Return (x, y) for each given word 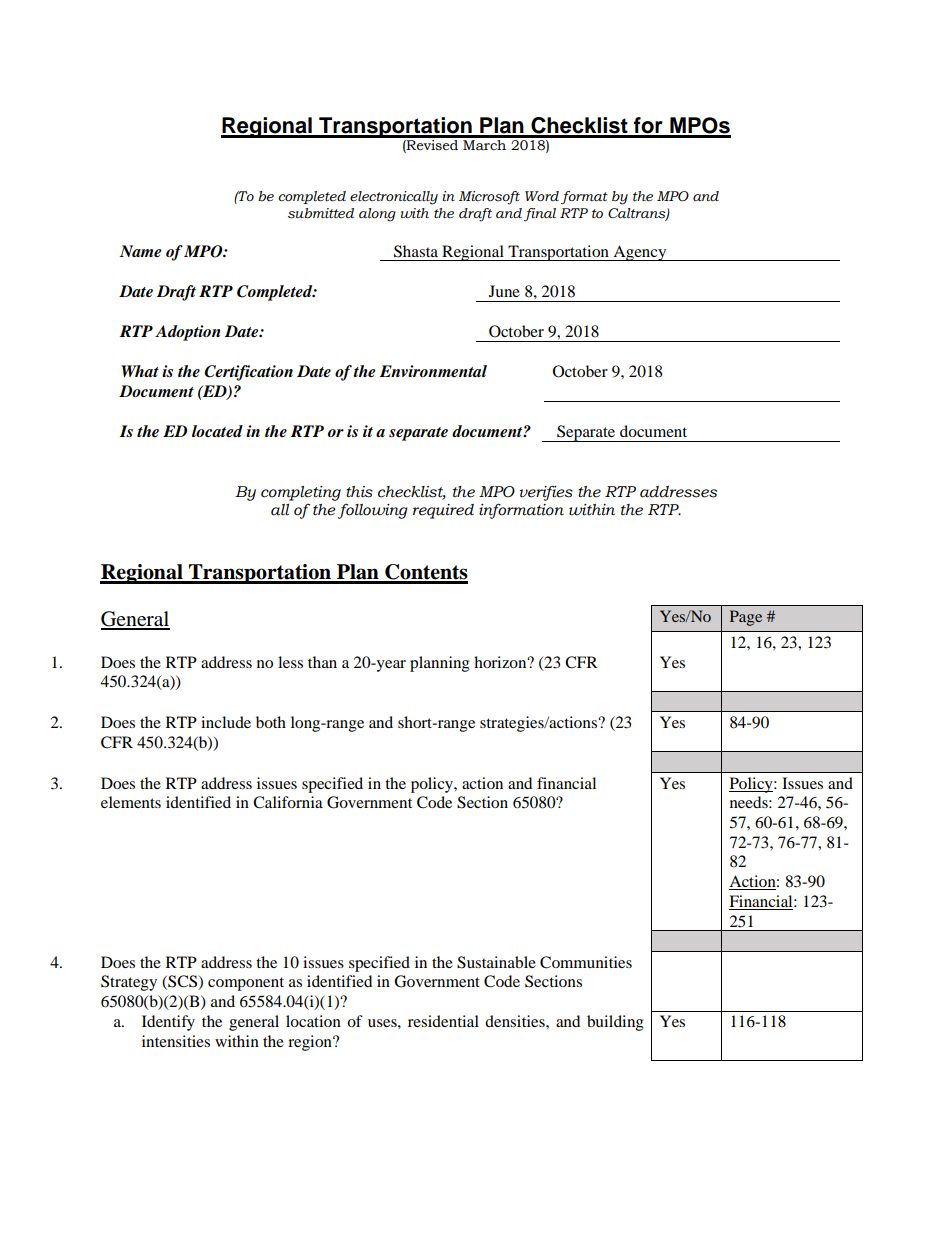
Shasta (416, 251)
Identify (168, 1023)
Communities (586, 962)
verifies (546, 493)
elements (131, 802)
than (322, 662)
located (217, 431)
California (288, 802)
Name (141, 251)
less (290, 662)
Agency (640, 253)
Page (746, 618)
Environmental (433, 371)
